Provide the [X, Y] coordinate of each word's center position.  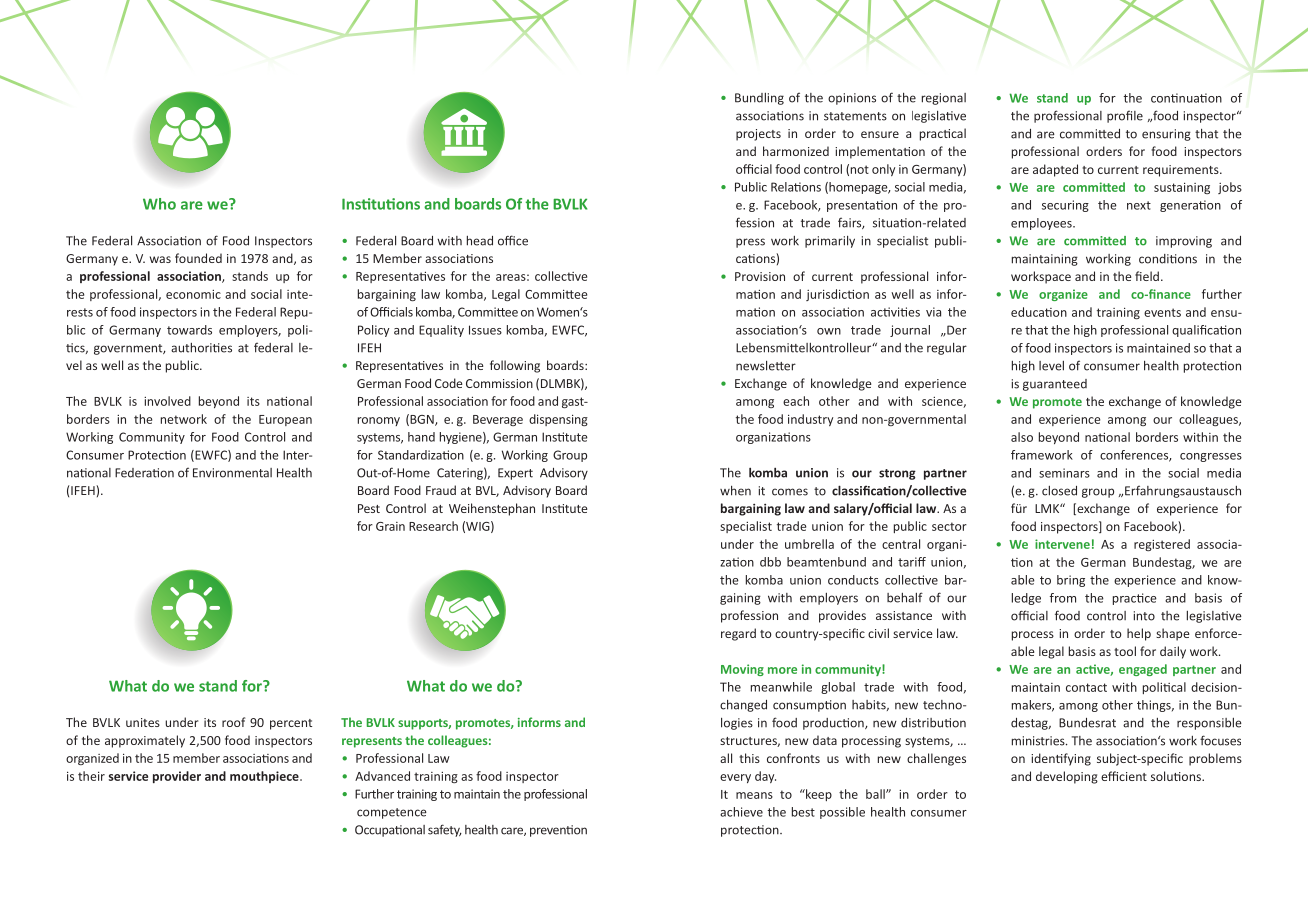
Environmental [232, 473]
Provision [760, 276]
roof [233, 722]
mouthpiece [265, 777]
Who [159, 204]
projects [758, 135]
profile [1125, 116]
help [1139, 634]
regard [738, 634]
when [735, 491]
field [1147, 276]
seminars [1064, 473]
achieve [741, 812]
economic [193, 294]
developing [1067, 777]
